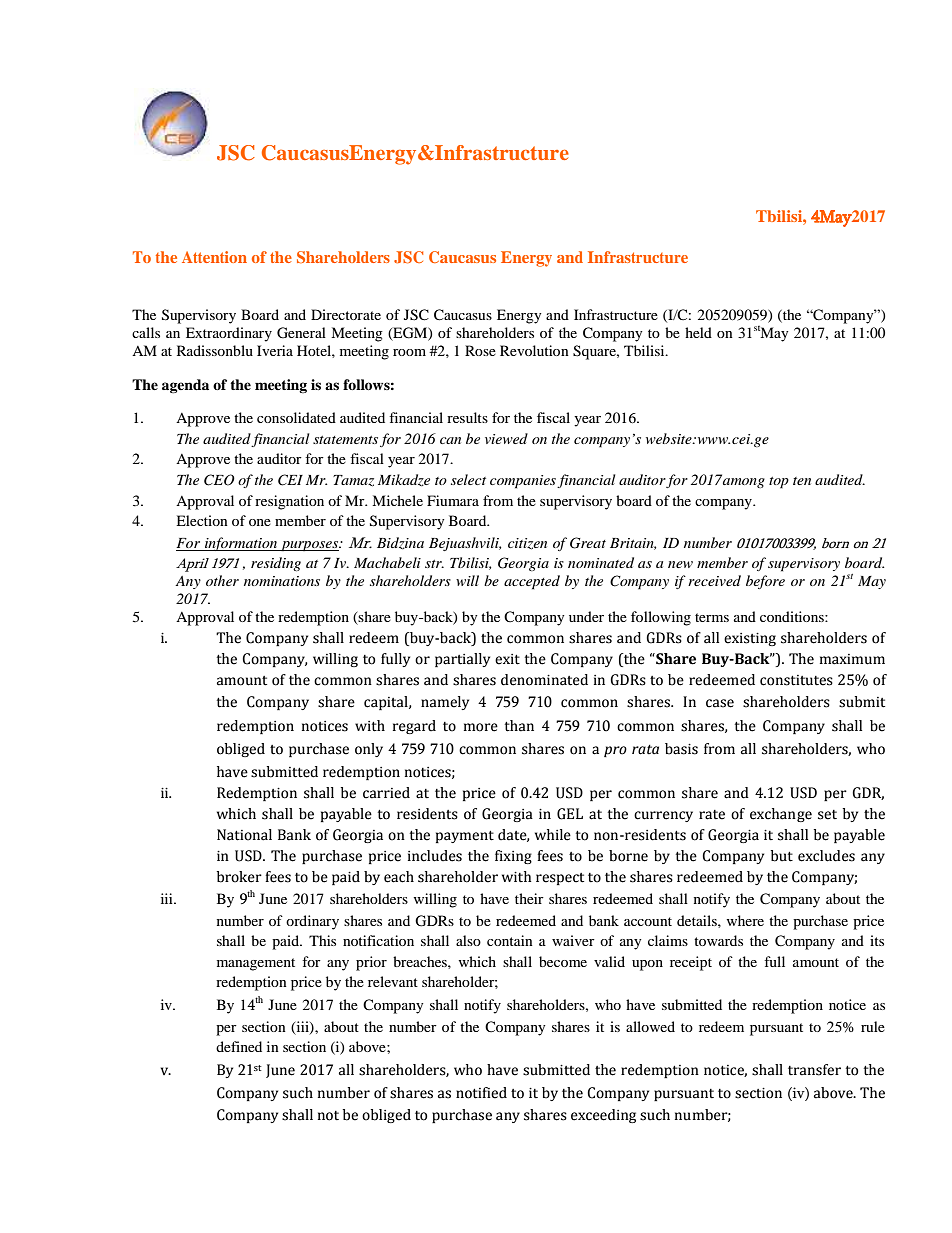 The height and width of the screenshot is (1233, 952). Describe the element at coordinates (214, 257) in the screenshot. I see `Attention` at that location.
